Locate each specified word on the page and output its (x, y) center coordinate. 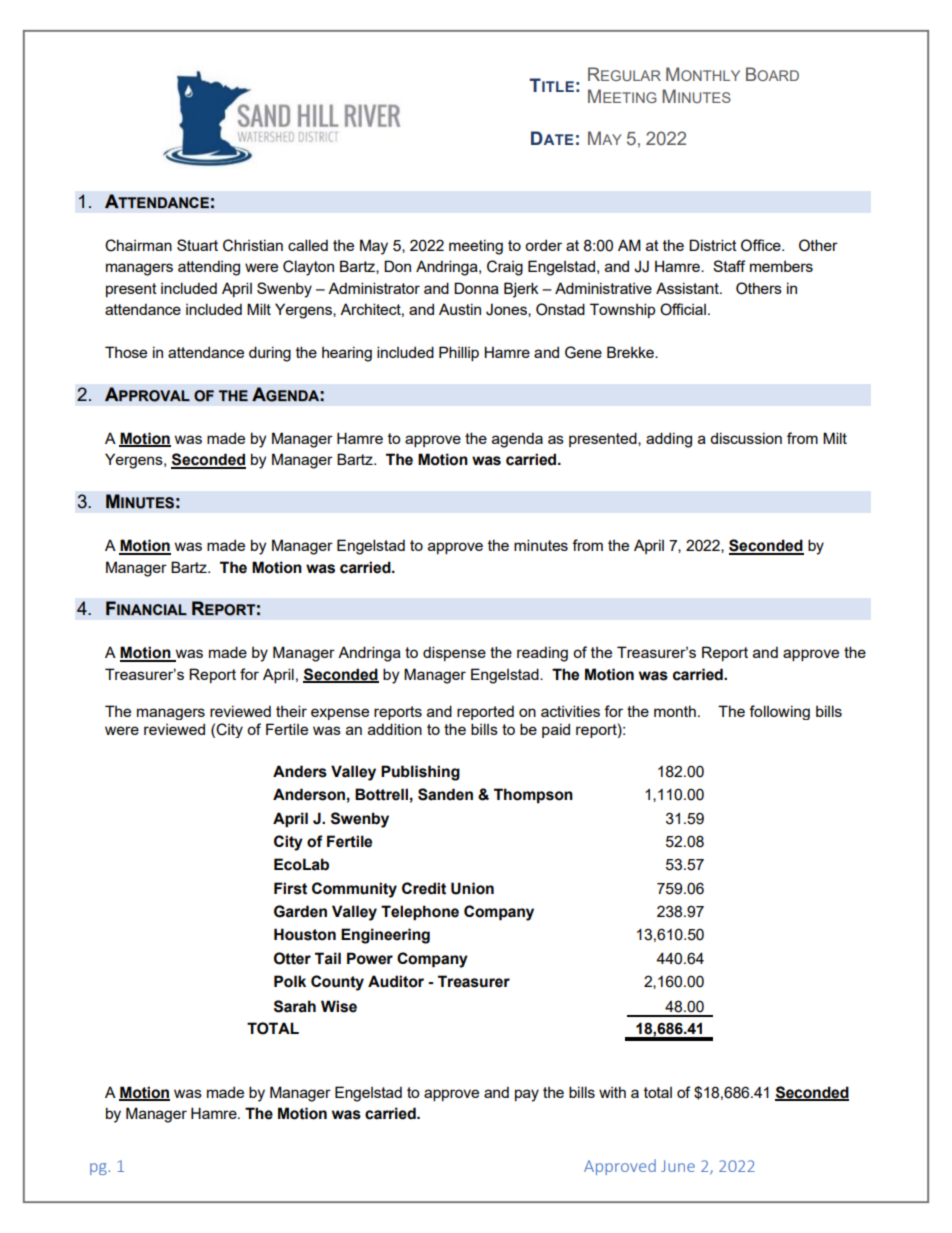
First (290, 888)
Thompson (533, 796)
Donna (476, 288)
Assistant (688, 288)
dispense (454, 653)
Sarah (295, 1006)
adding (669, 440)
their (291, 711)
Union (472, 888)
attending (209, 268)
